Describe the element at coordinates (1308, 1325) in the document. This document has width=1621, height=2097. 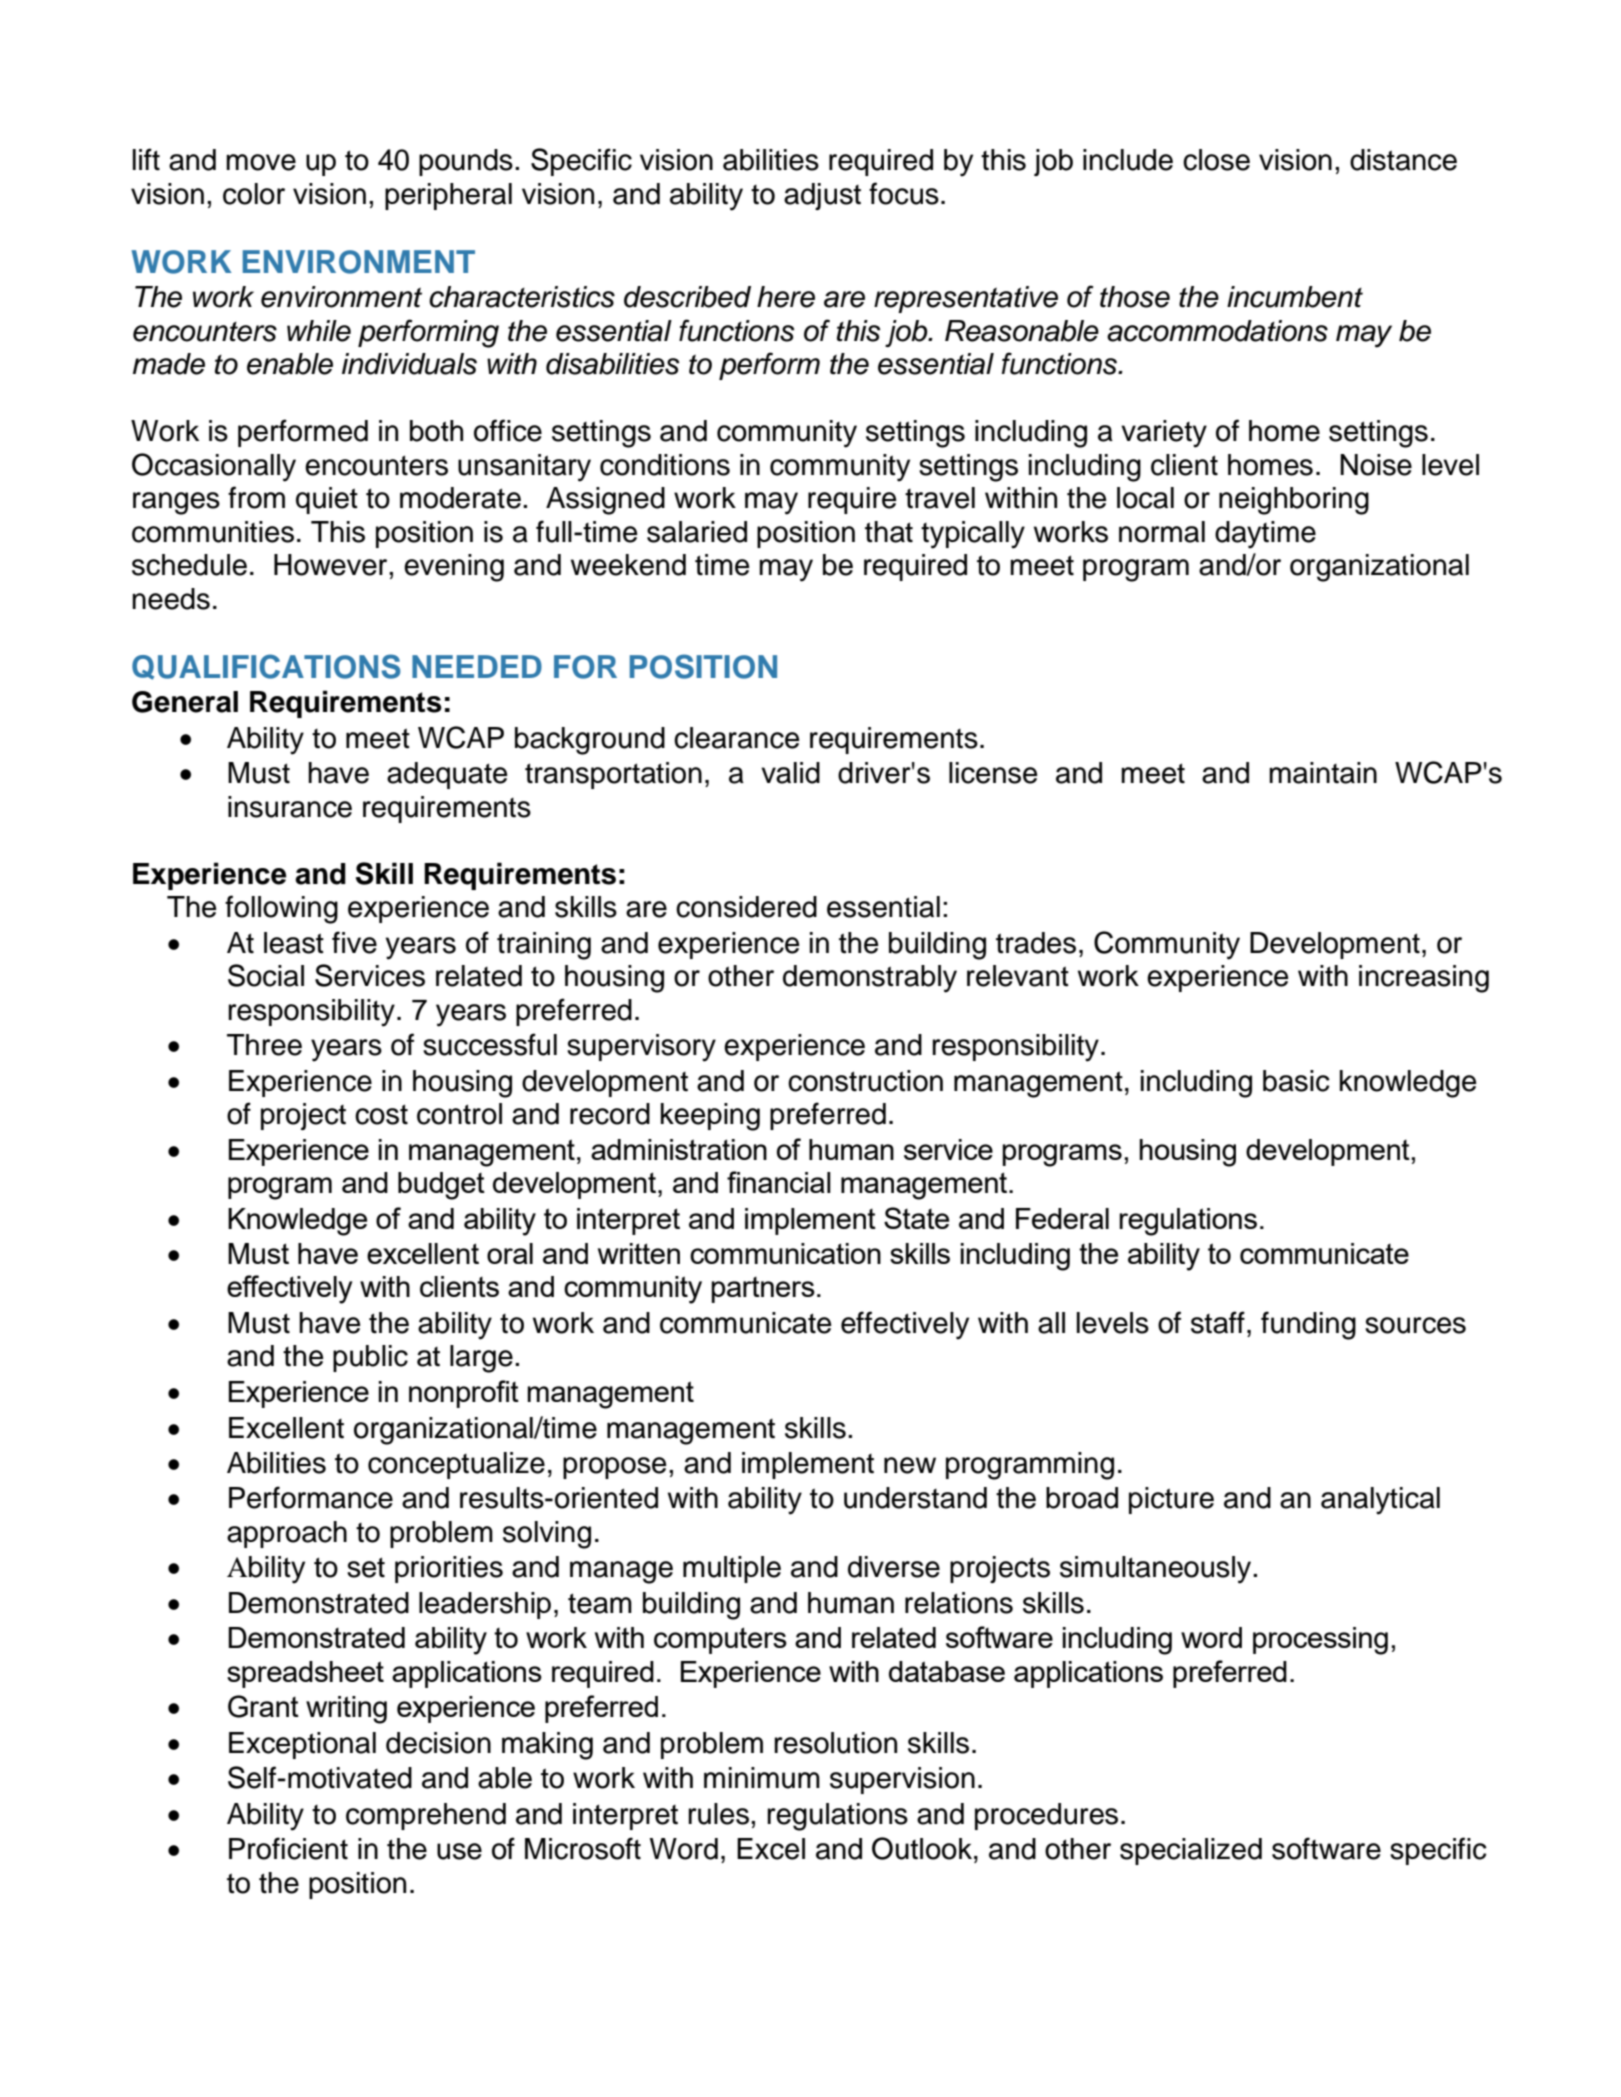
I see `funding` at that location.
